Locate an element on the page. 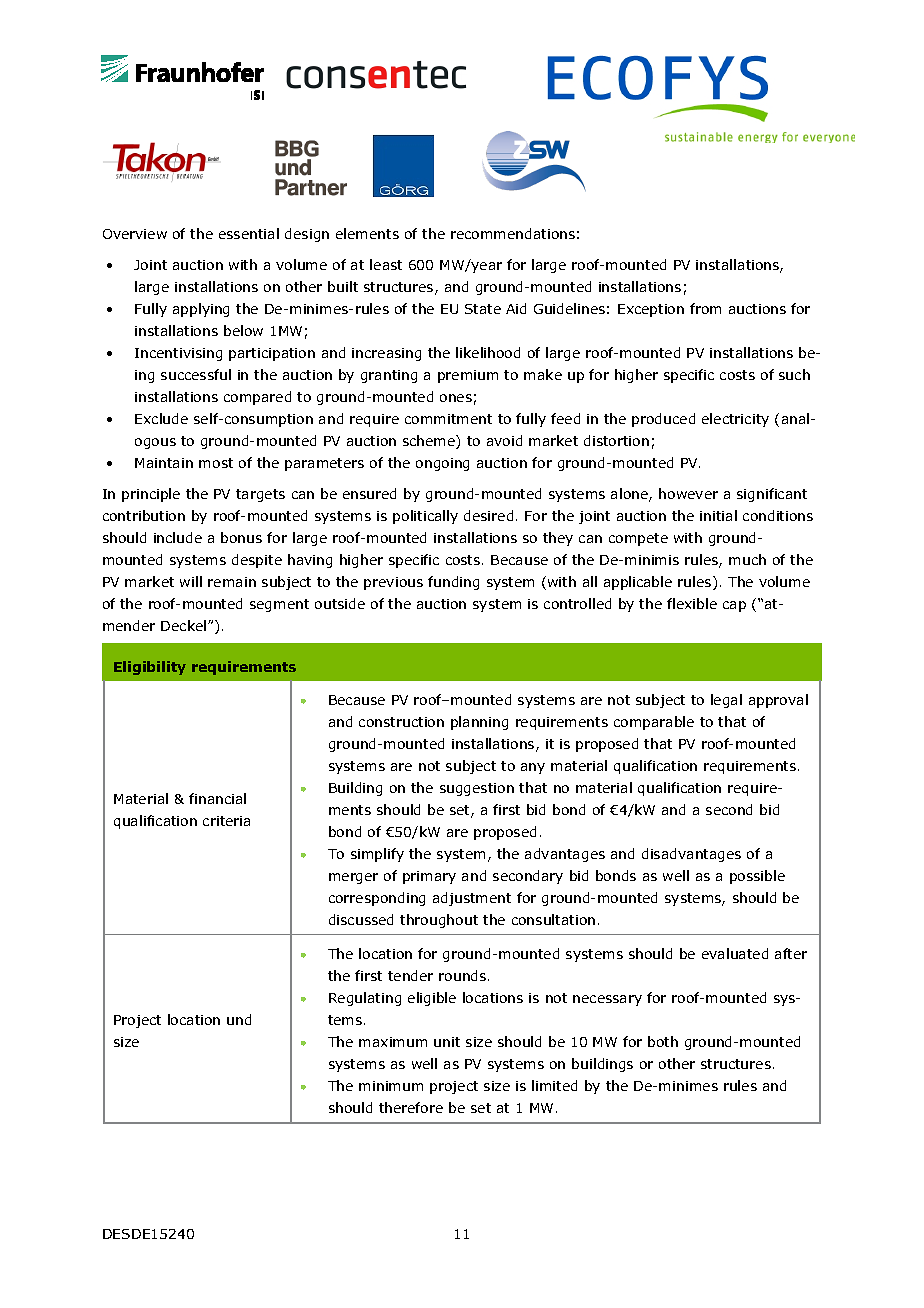  State is located at coordinates (483, 309).
